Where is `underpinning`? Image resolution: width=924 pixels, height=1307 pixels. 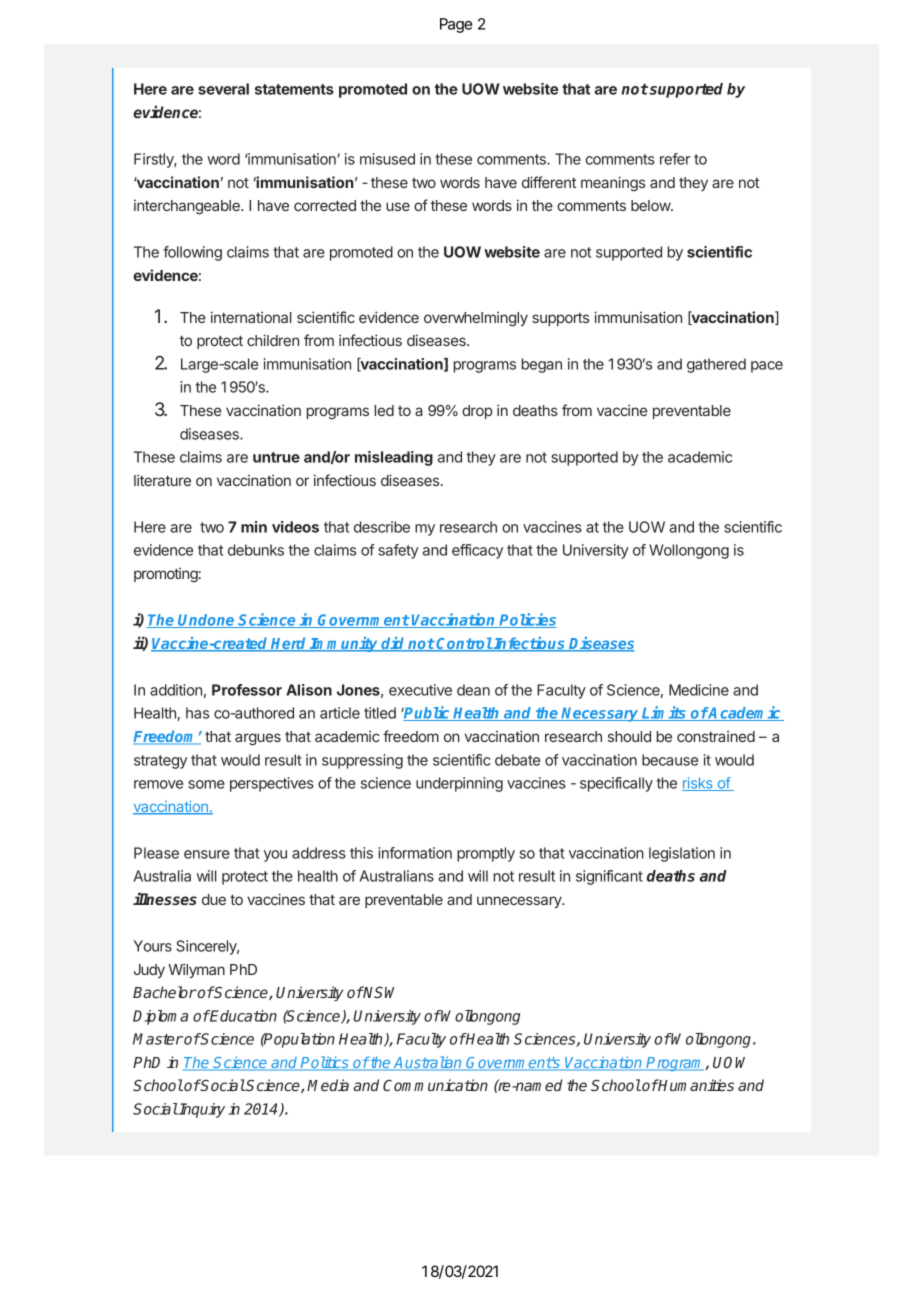
underpinning is located at coordinates (459, 784).
